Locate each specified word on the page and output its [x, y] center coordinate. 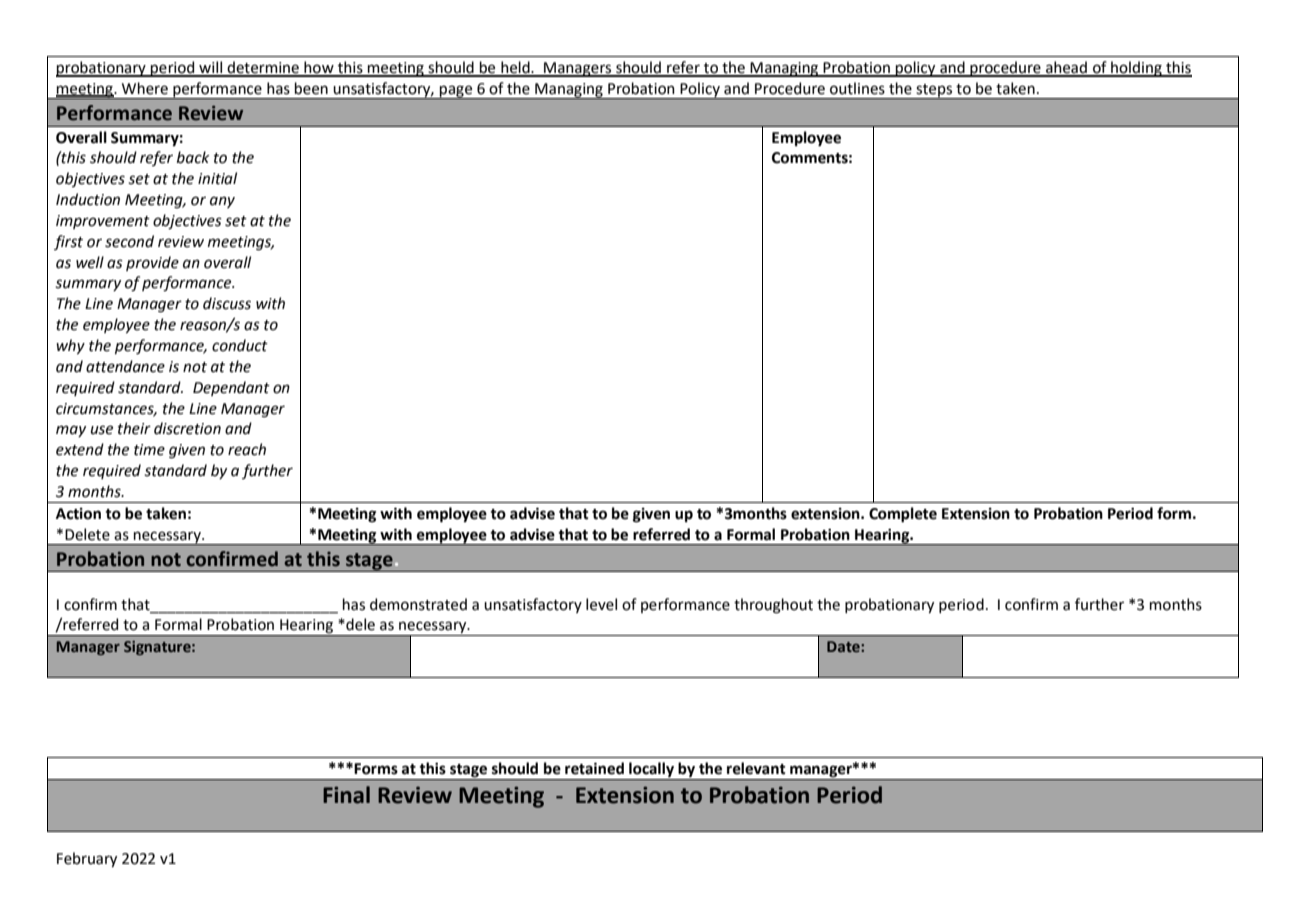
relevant [756, 768]
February [87, 859]
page [456, 92]
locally [651, 771]
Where [145, 88]
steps [934, 91]
